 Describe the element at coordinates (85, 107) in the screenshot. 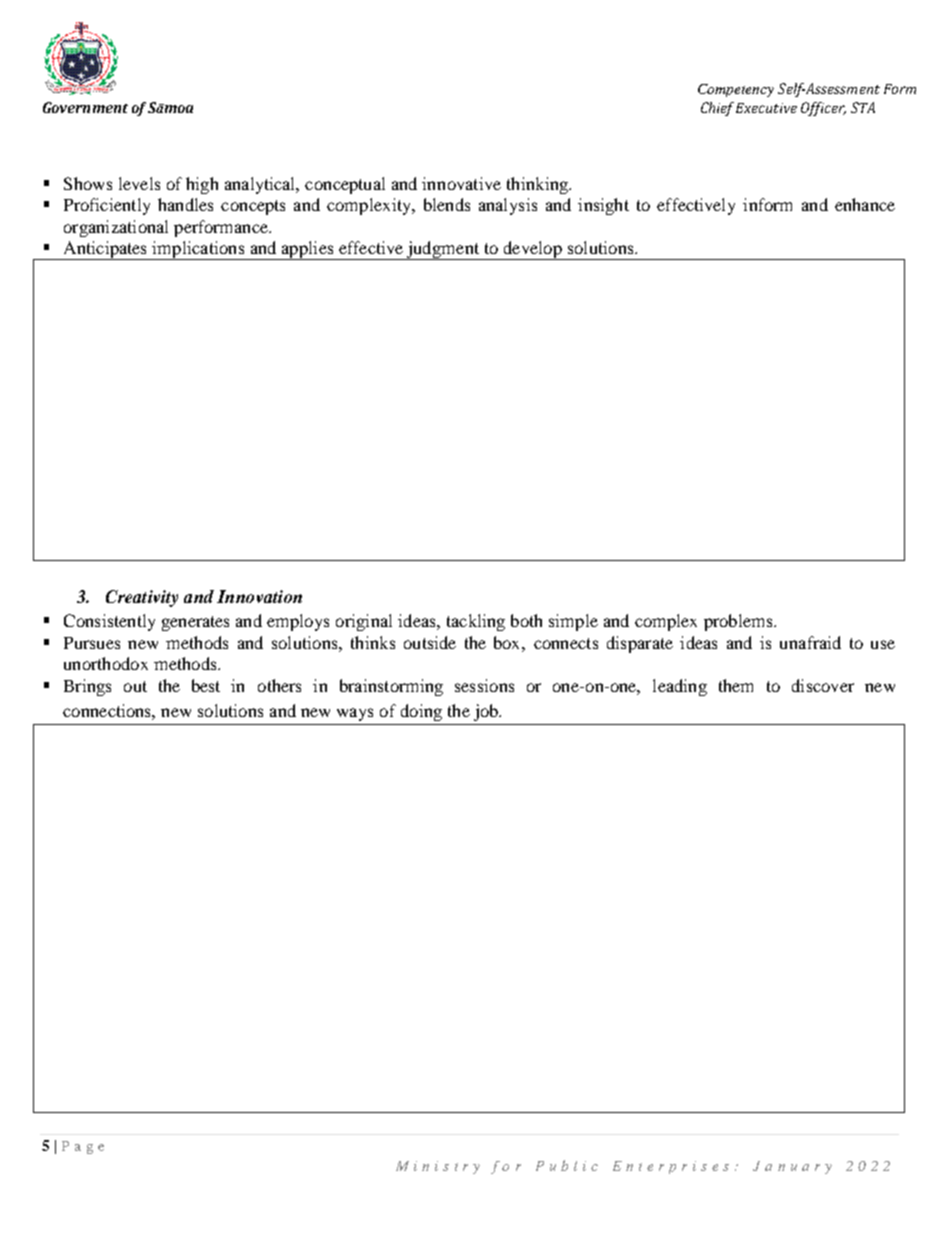

I see `Government` at that location.
